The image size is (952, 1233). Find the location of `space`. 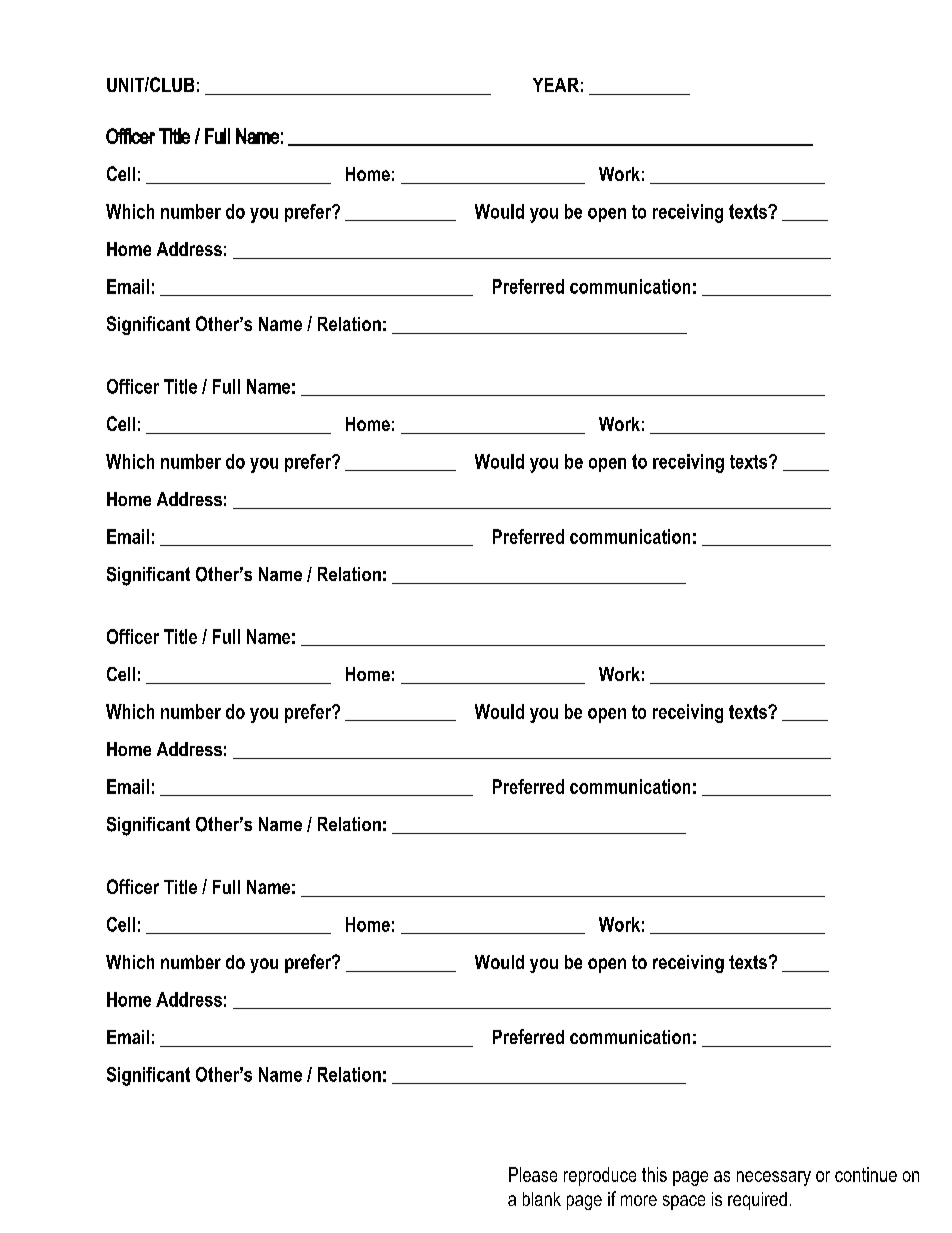

space is located at coordinates (684, 1202).
